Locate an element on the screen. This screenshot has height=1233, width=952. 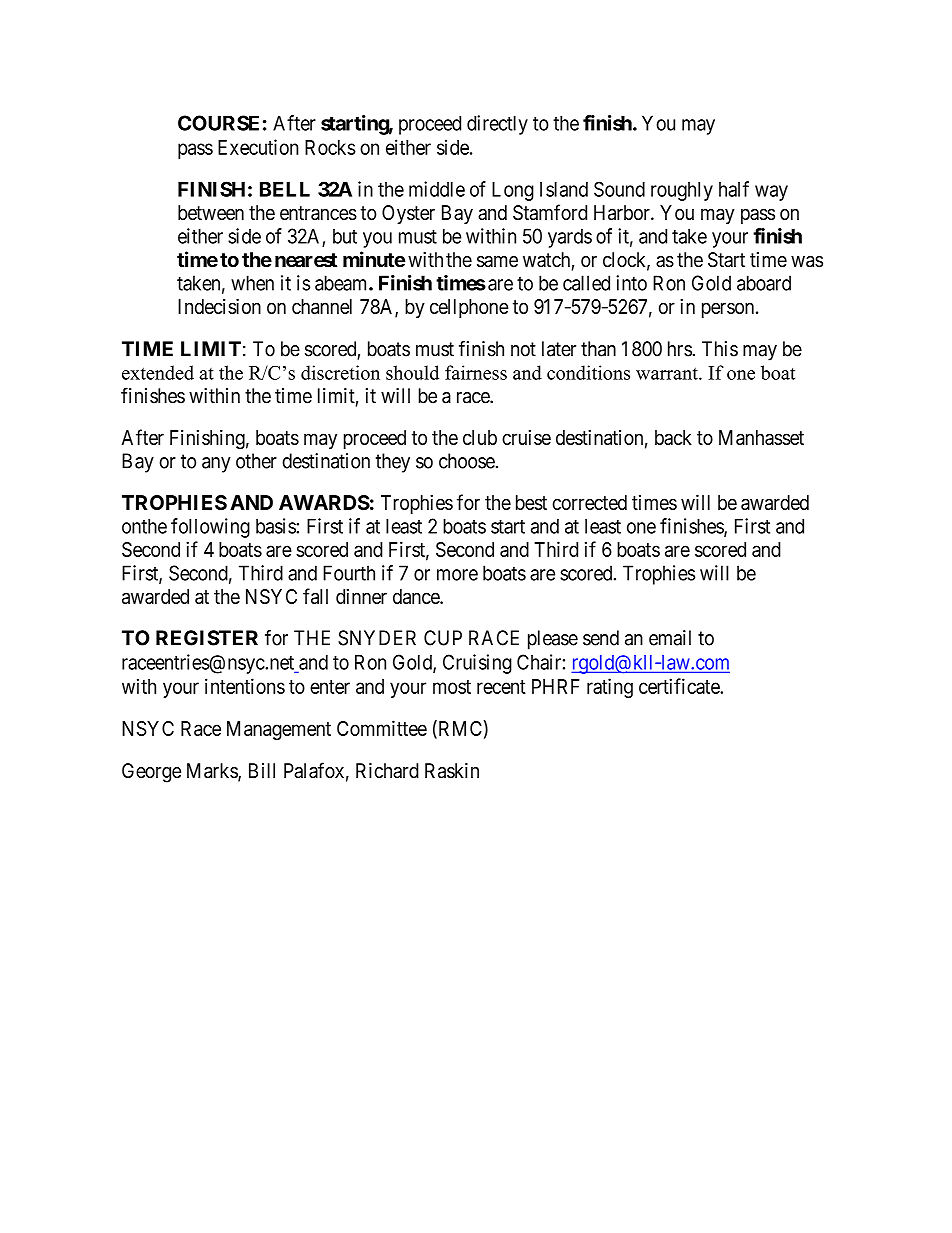
half is located at coordinates (734, 189).
